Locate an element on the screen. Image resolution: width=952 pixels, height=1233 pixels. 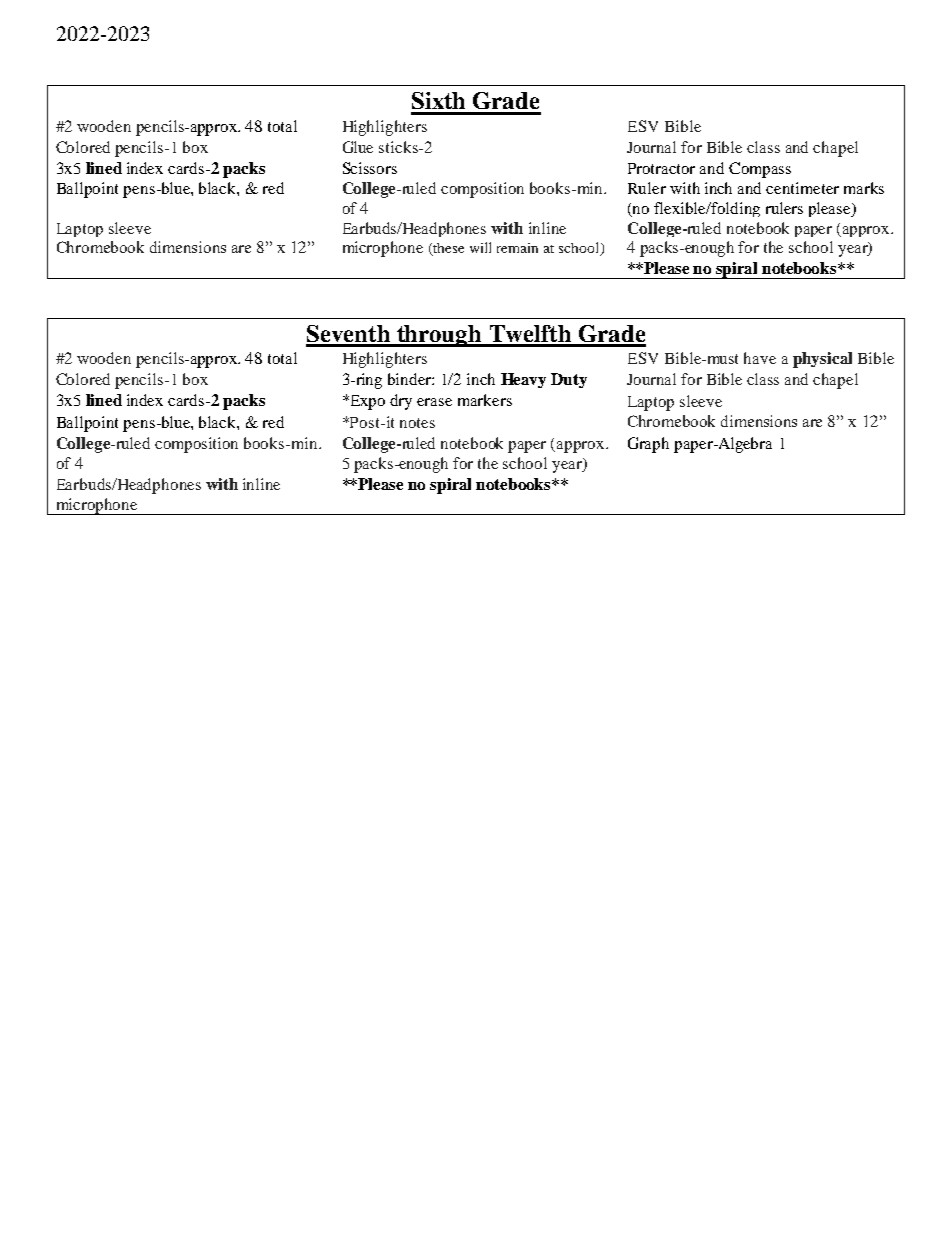
through is located at coordinates (439, 336).
